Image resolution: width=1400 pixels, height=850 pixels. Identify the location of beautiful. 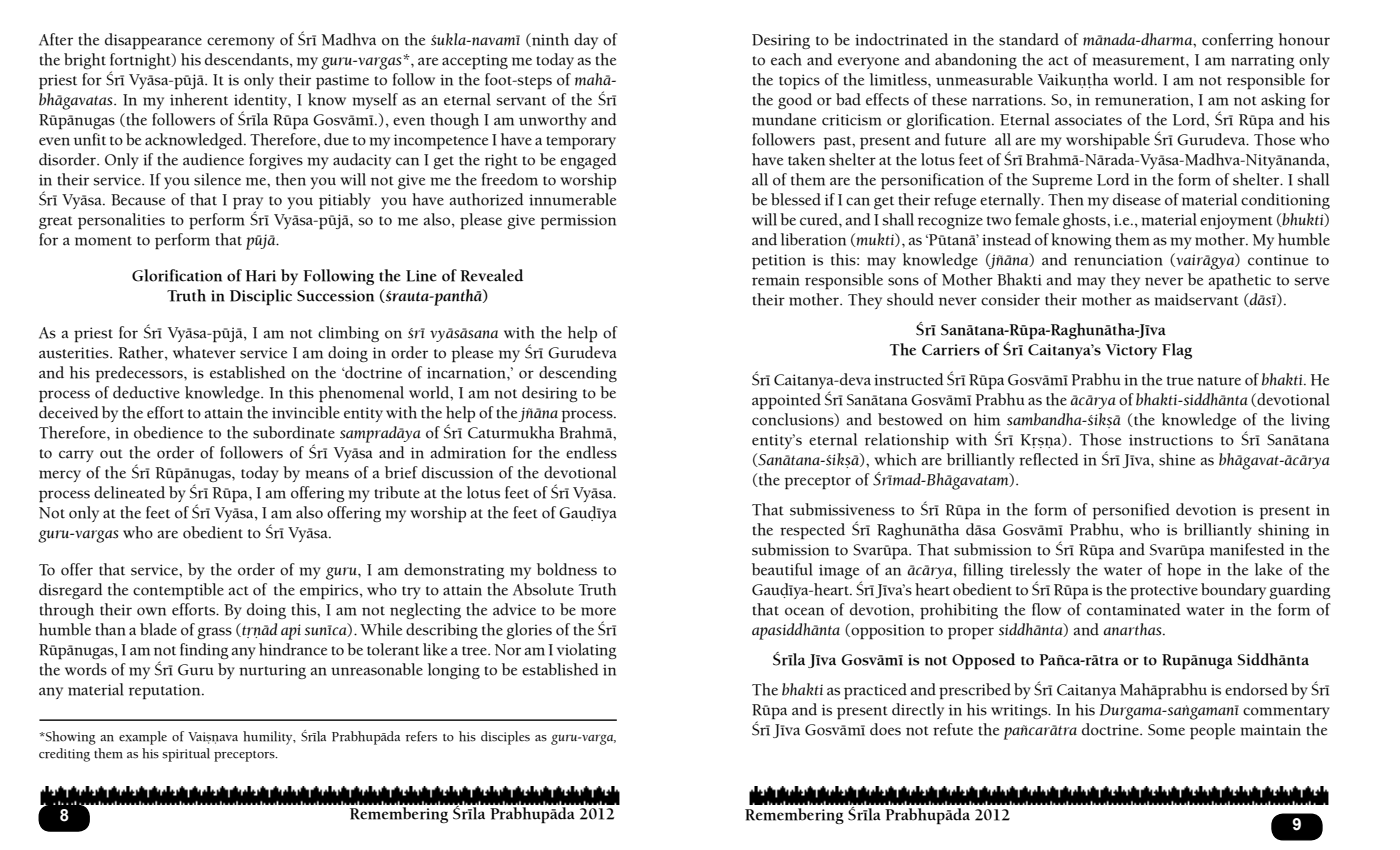
(782, 569).
